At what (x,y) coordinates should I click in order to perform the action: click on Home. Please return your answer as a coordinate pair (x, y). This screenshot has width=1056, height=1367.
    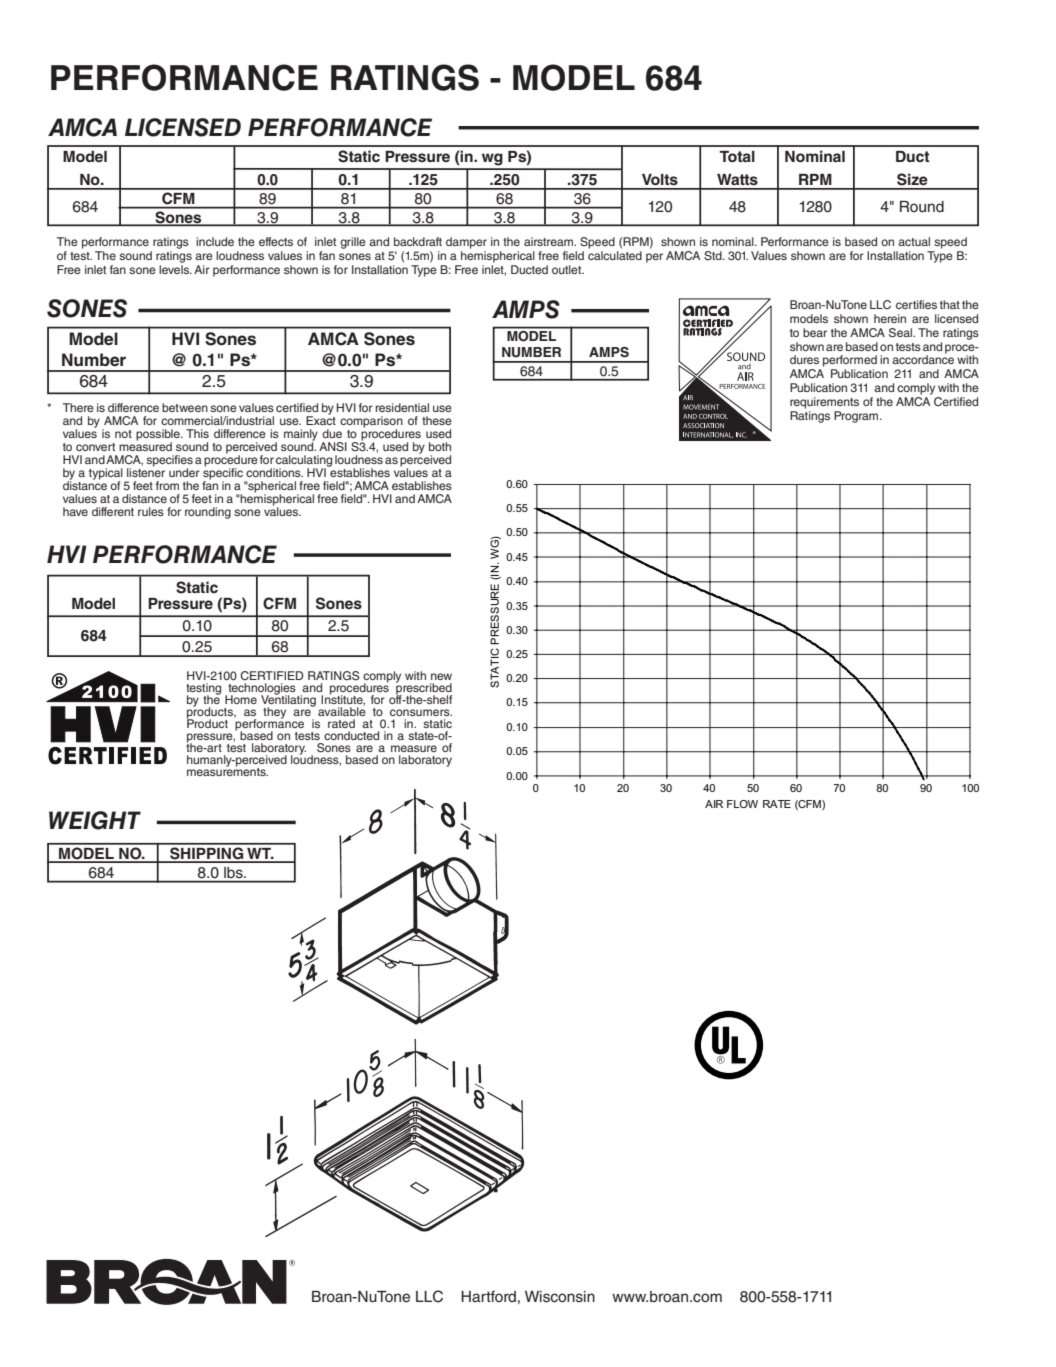
    Looking at the image, I should click on (241, 699).
